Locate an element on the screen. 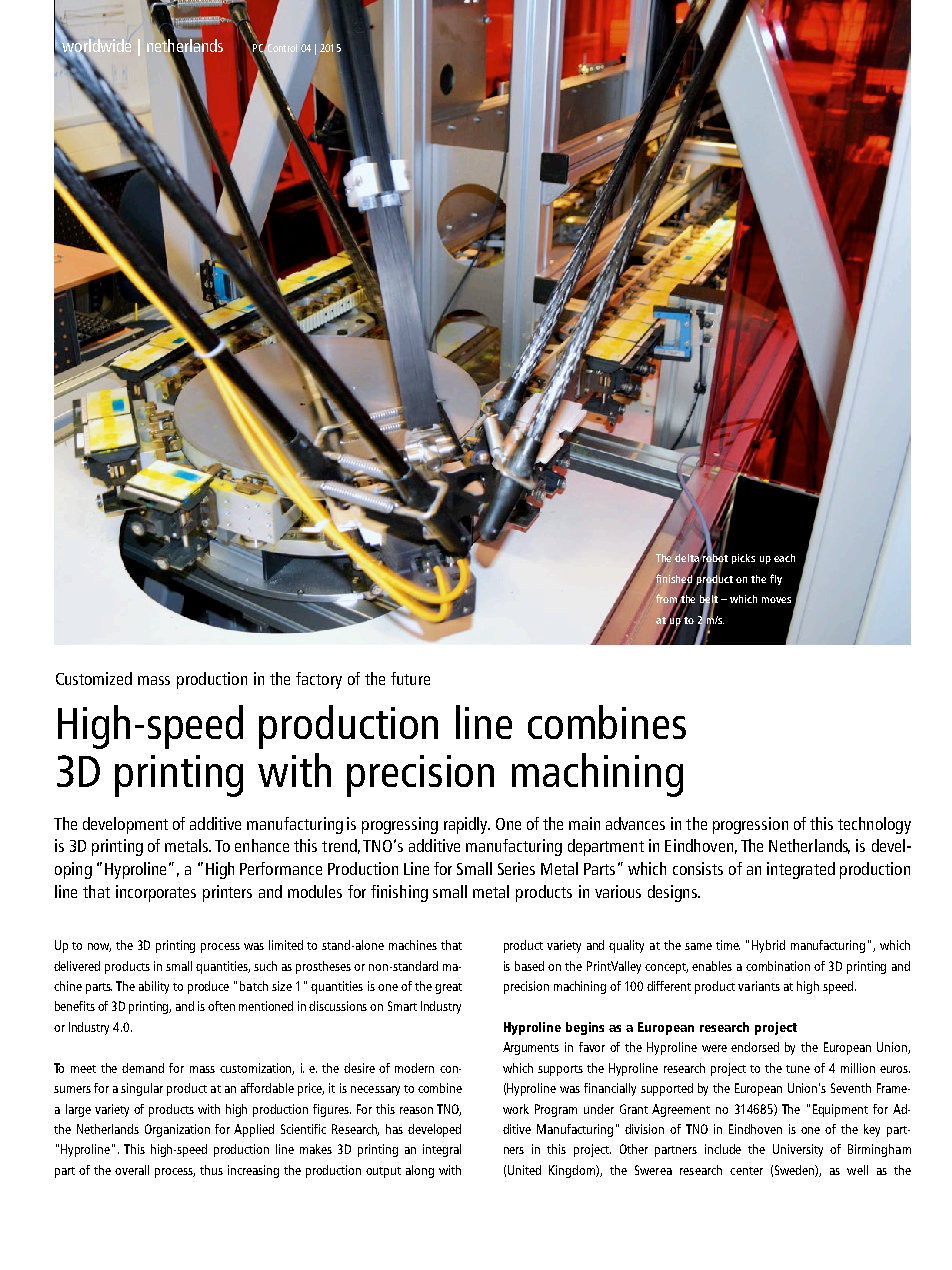 This screenshot has width=952, height=1270. Customized is located at coordinates (94, 678).
